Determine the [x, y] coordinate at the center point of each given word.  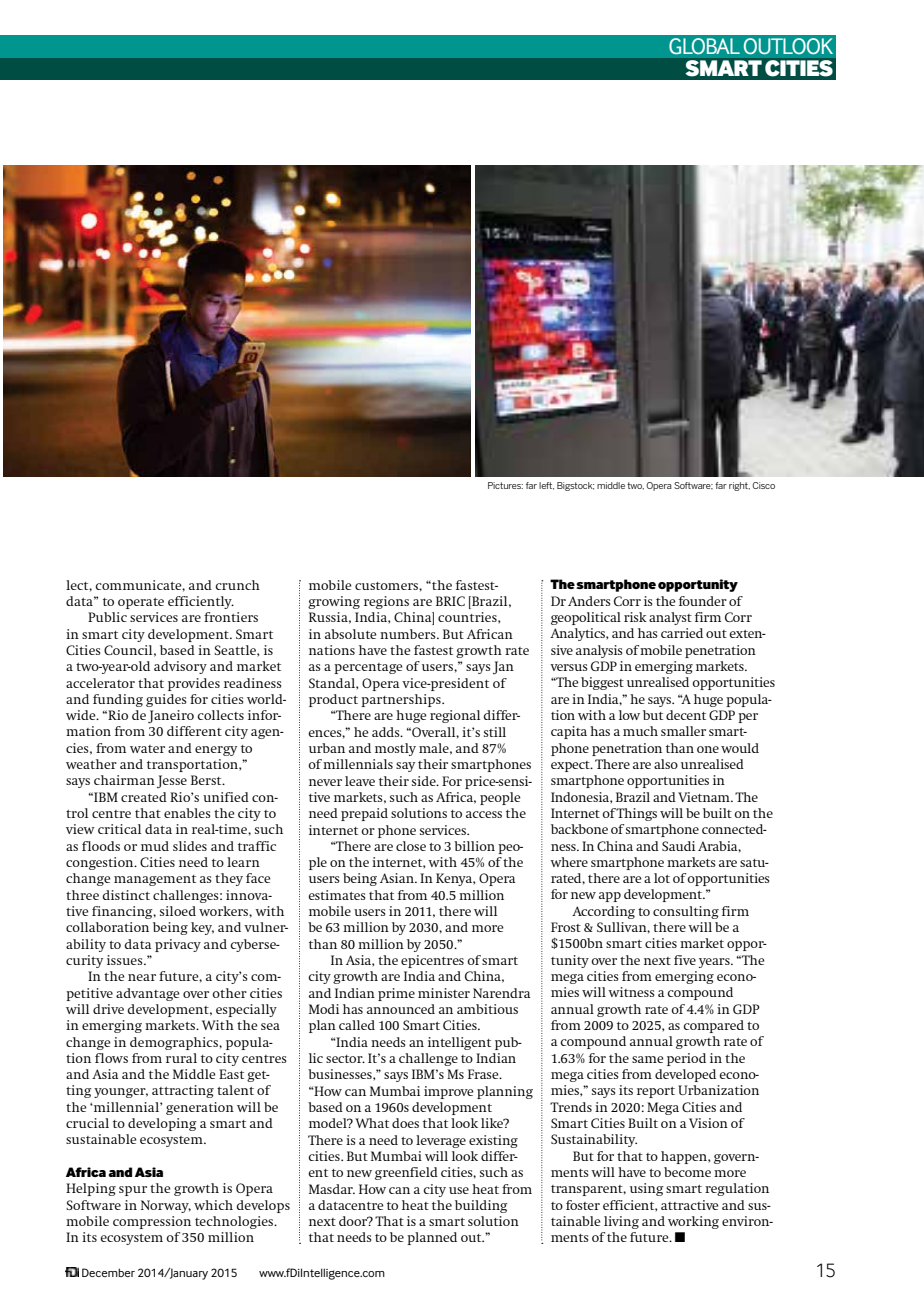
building [481, 1206]
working [693, 1222]
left [546, 486]
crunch [237, 585]
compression [152, 1222]
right [739, 486]
